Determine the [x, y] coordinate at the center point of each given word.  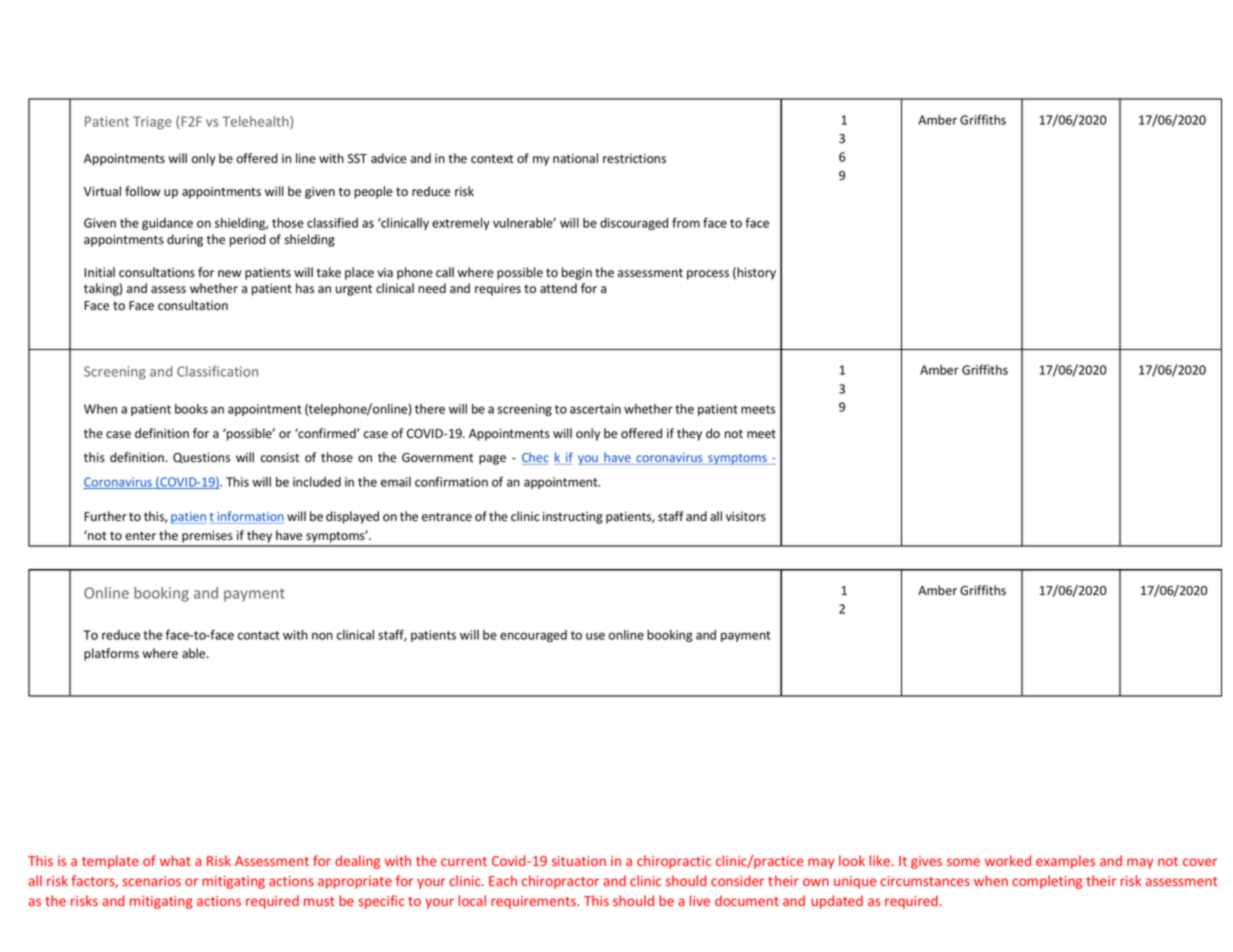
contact [259, 635]
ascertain [595, 409]
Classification [217, 371]
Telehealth [257, 122]
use [595, 636]
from [686, 222]
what [175, 860]
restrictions [634, 159]
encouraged [533, 636]
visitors [746, 517]
